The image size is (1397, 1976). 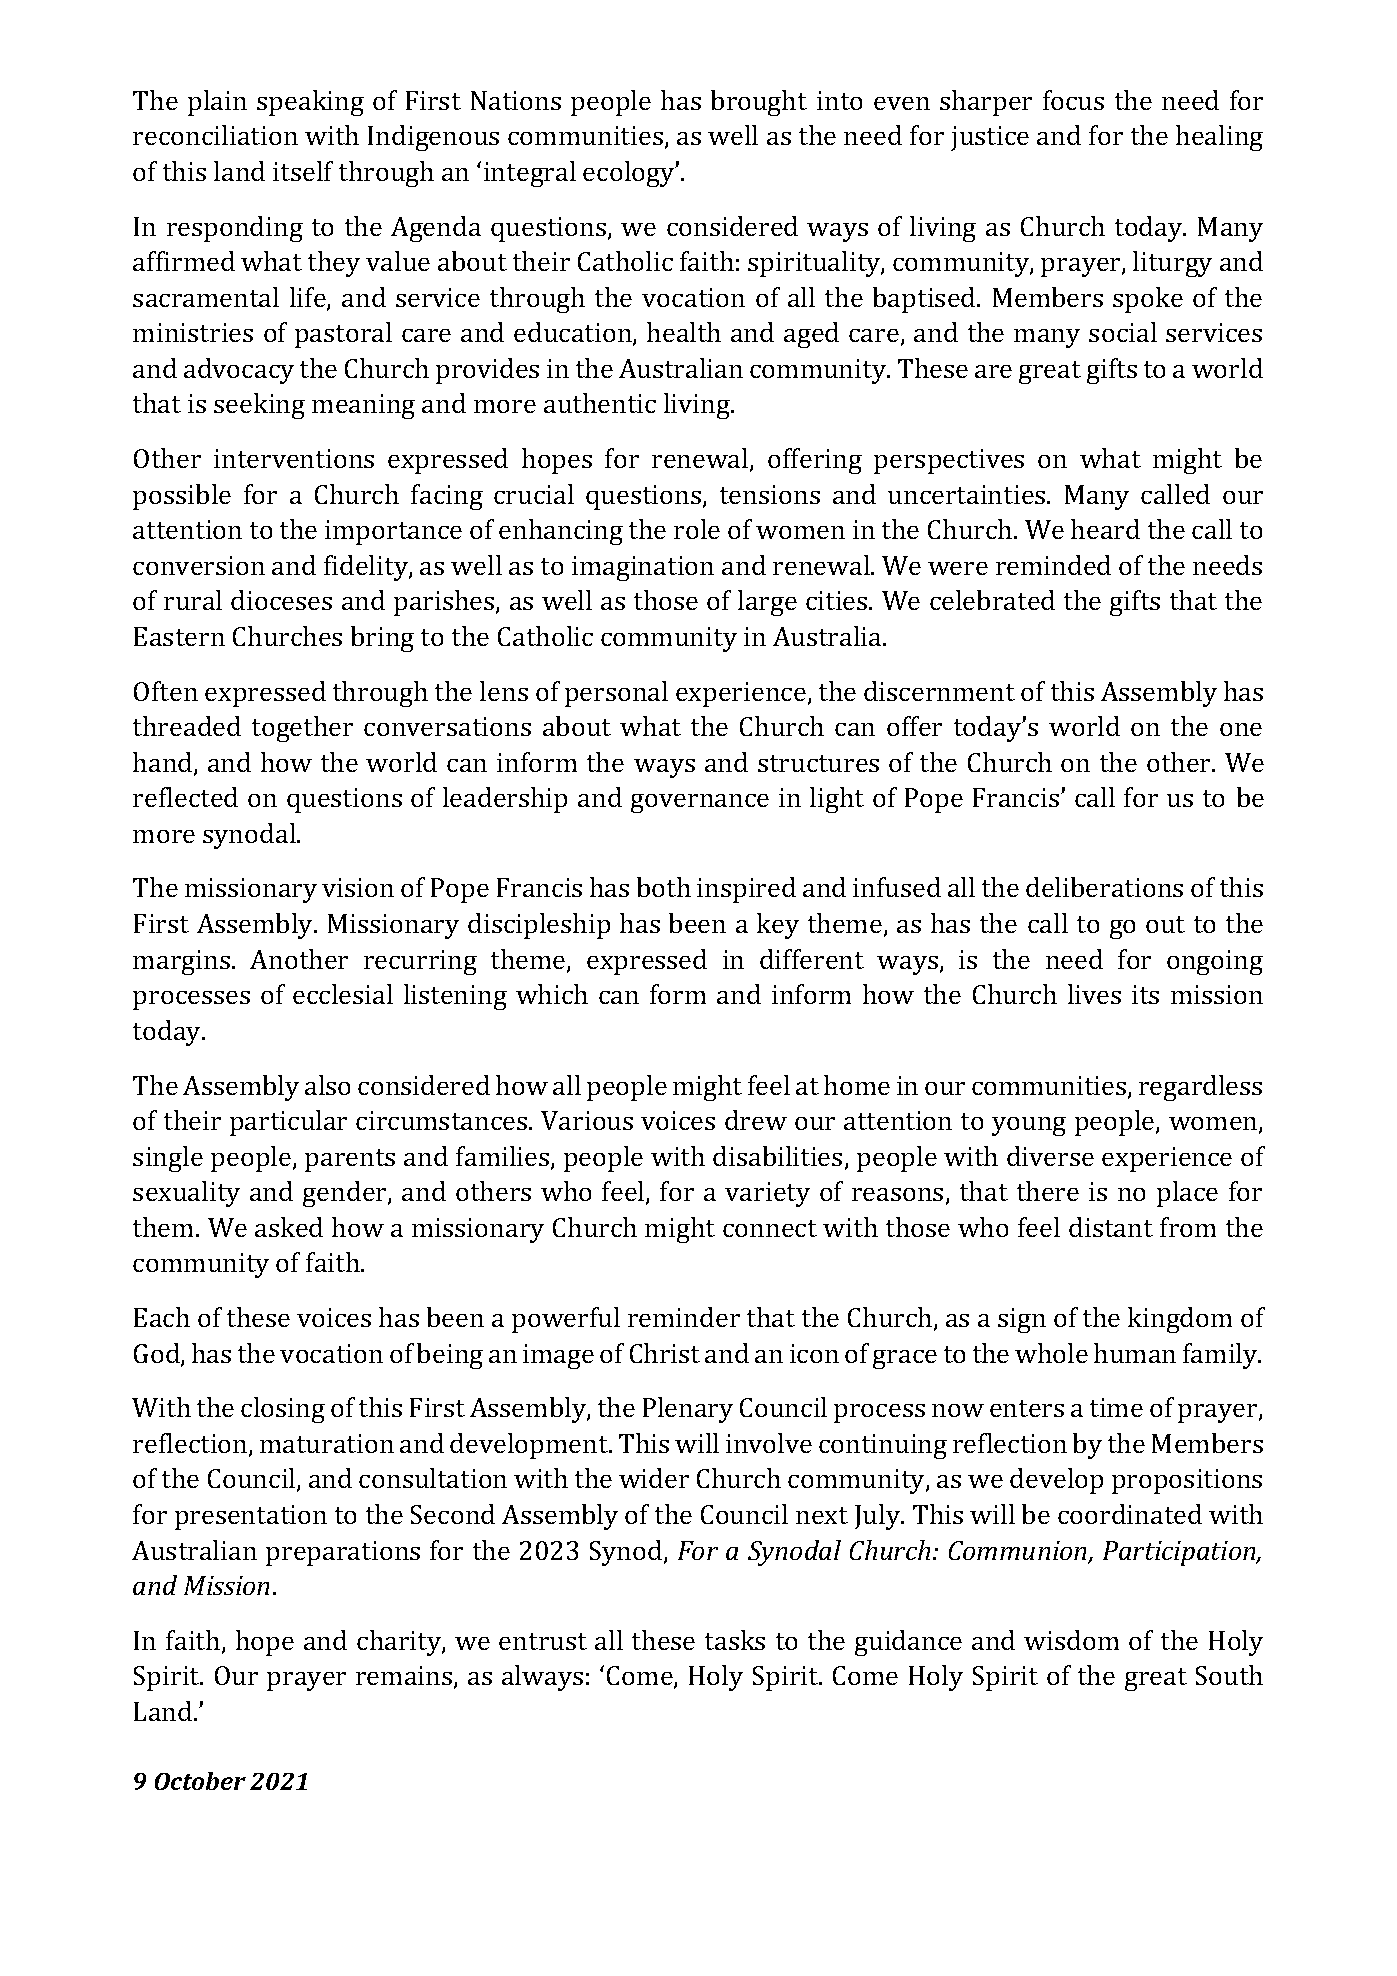 What do you see at coordinates (303, 171) in the screenshot?
I see `itself` at bounding box center [303, 171].
